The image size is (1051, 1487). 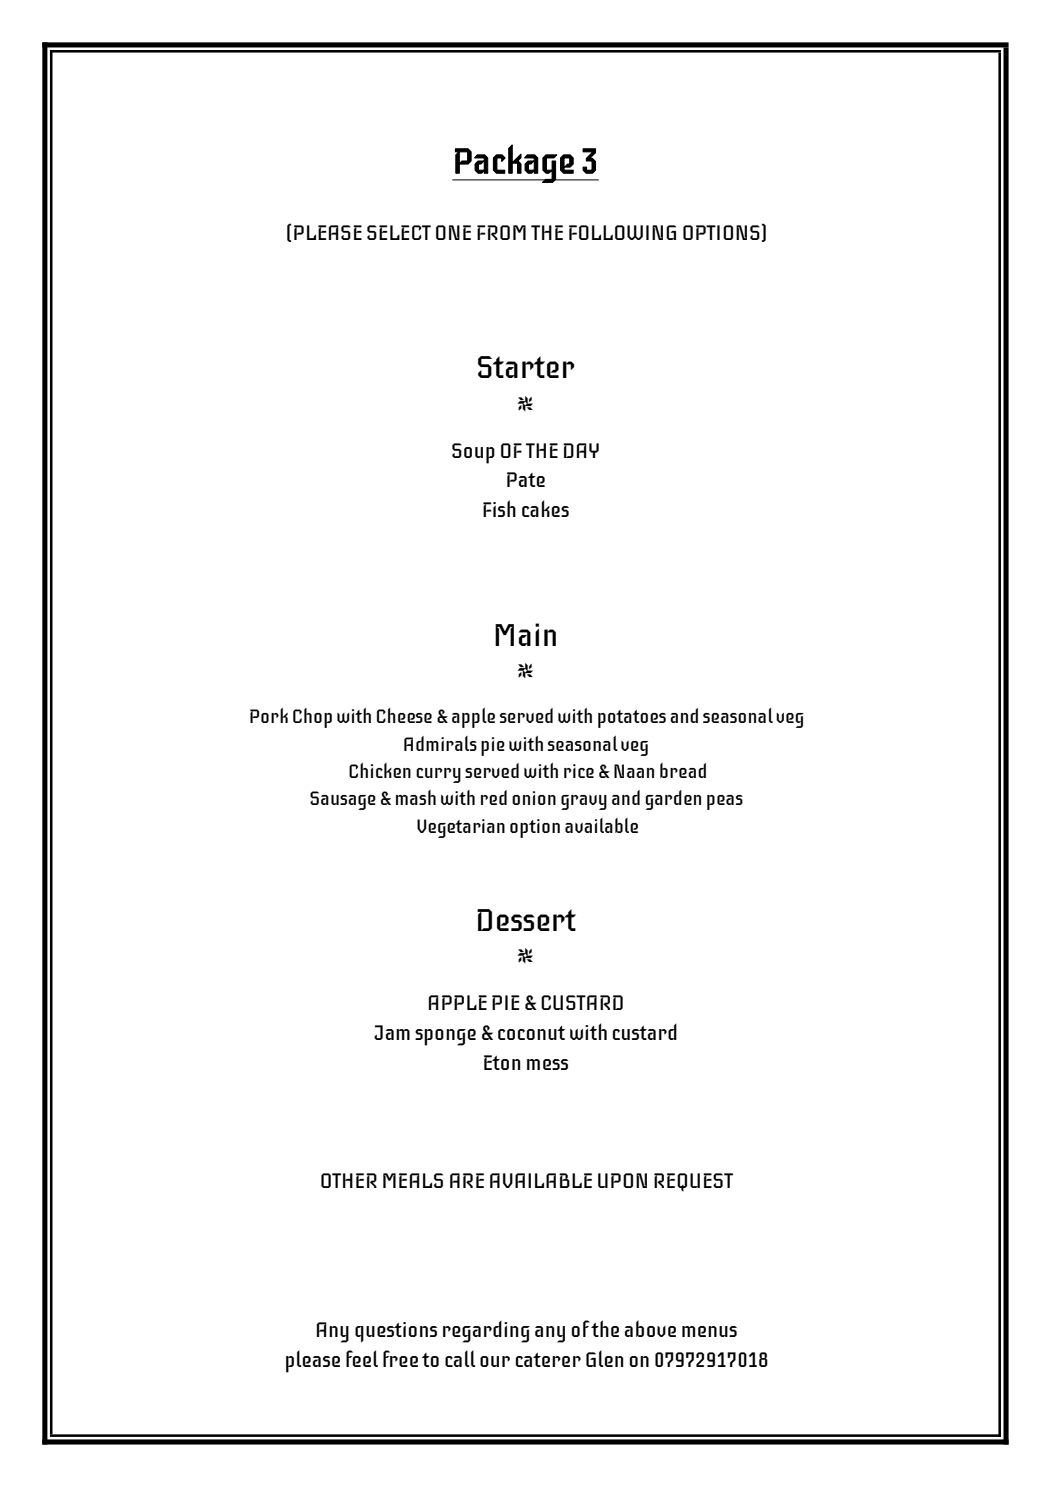 What do you see at coordinates (501, 232) in the document?
I see `FROM` at bounding box center [501, 232].
